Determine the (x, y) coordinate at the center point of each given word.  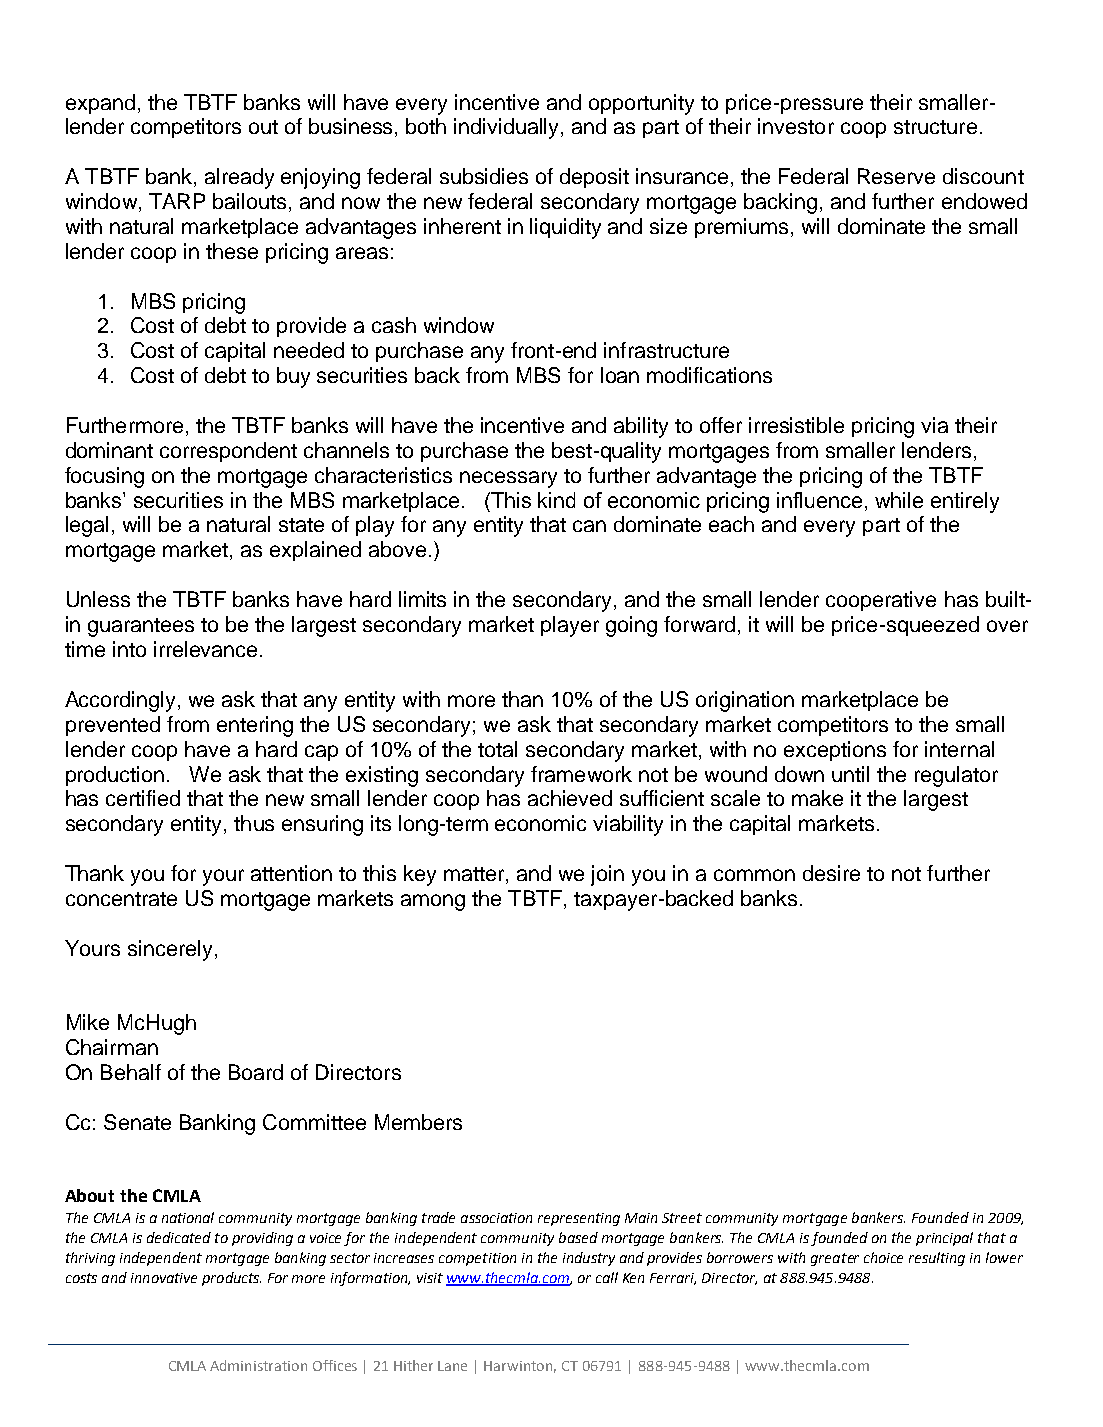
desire (831, 873)
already (239, 178)
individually (508, 128)
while (899, 500)
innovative (164, 1278)
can (589, 526)
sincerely (170, 950)
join (607, 875)
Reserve (896, 176)
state (301, 525)
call (607, 1277)
